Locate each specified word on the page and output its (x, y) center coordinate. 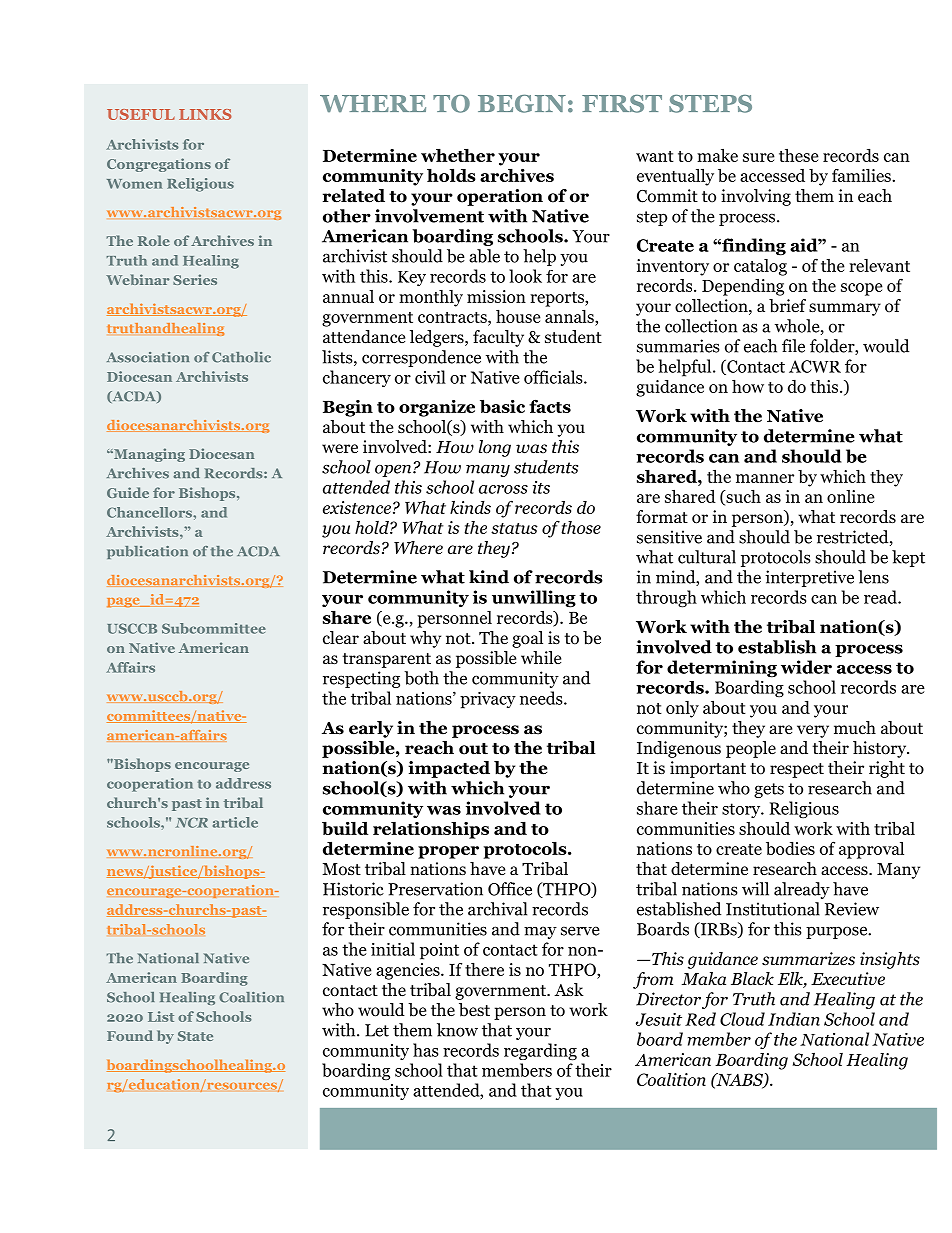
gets (769, 790)
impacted (449, 769)
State (195, 1036)
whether (458, 155)
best (474, 1010)
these (799, 155)
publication (147, 552)
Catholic (241, 357)
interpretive (809, 578)
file (793, 346)
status (514, 528)
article (235, 822)
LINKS (205, 114)
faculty (498, 338)
